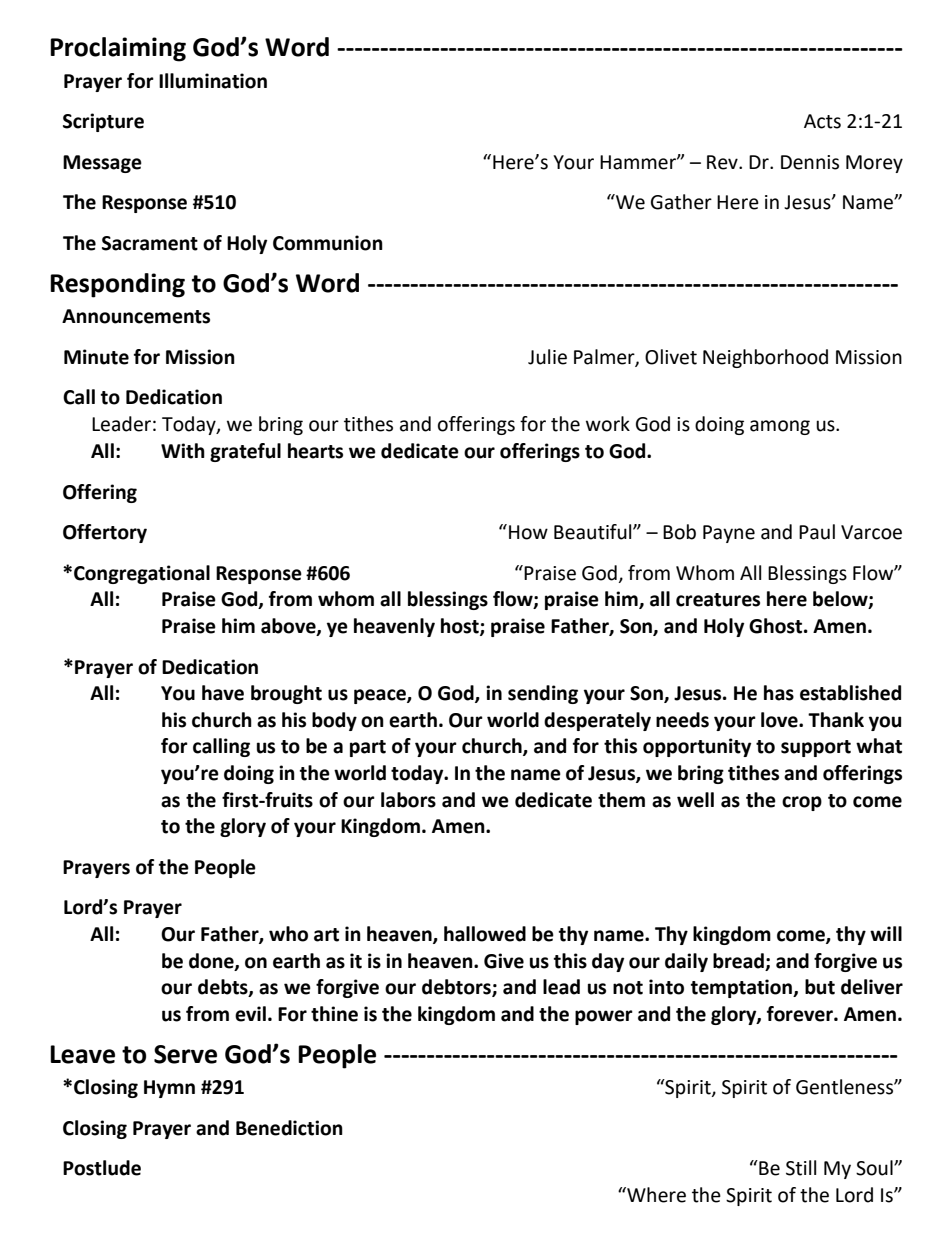 This screenshot has width=952, height=1233. What do you see at coordinates (718, 600) in the screenshot?
I see `creatures` at bounding box center [718, 600].
